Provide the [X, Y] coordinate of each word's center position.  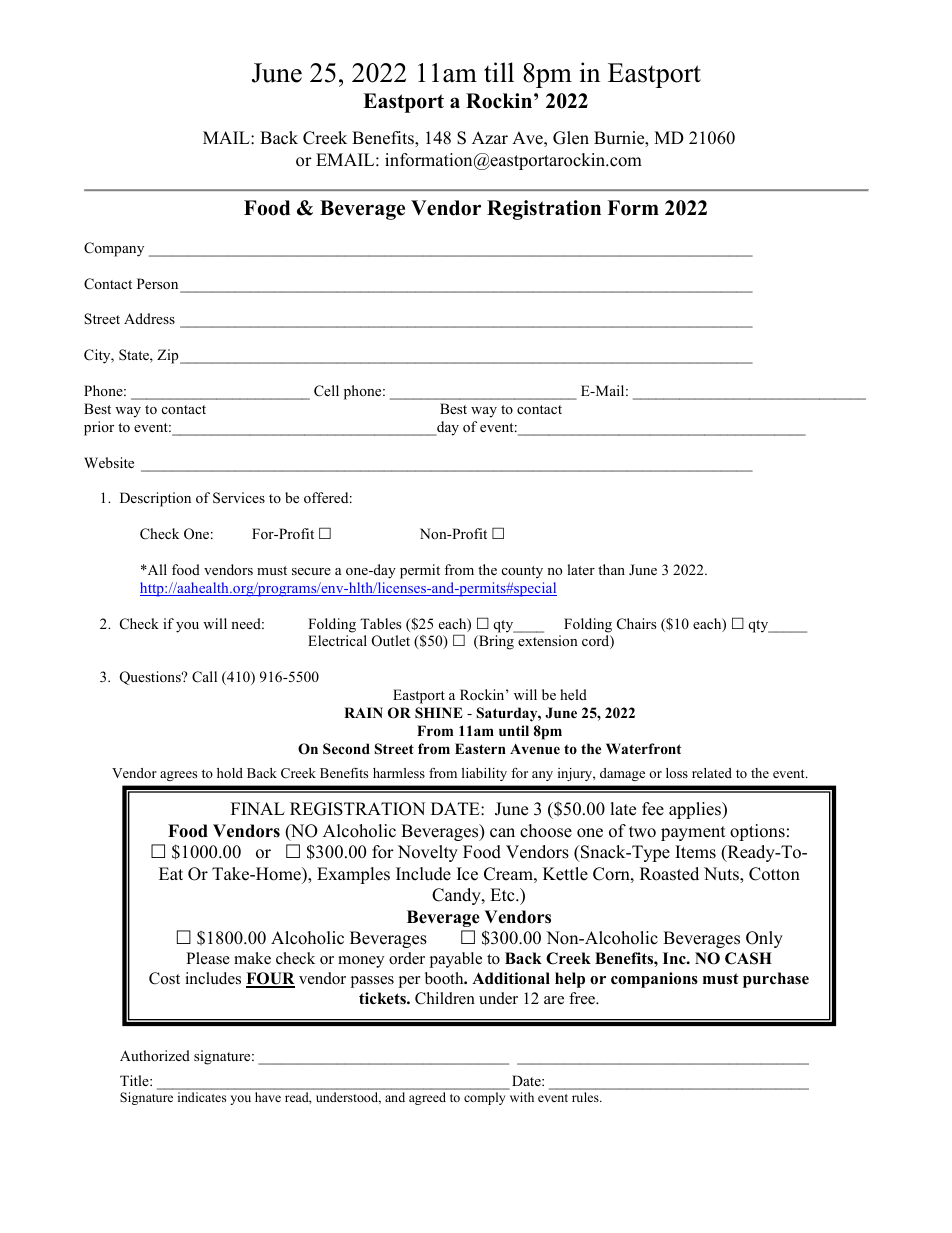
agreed [427, 1098]
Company [114, 249]
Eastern [480, 748]
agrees [178, 776]
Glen [571, 138]
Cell [326, 391]
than [611, 569]
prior [99, 428]
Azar [490, 137]
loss [677, 773]
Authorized [155, 1055]
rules [586, 1097]
